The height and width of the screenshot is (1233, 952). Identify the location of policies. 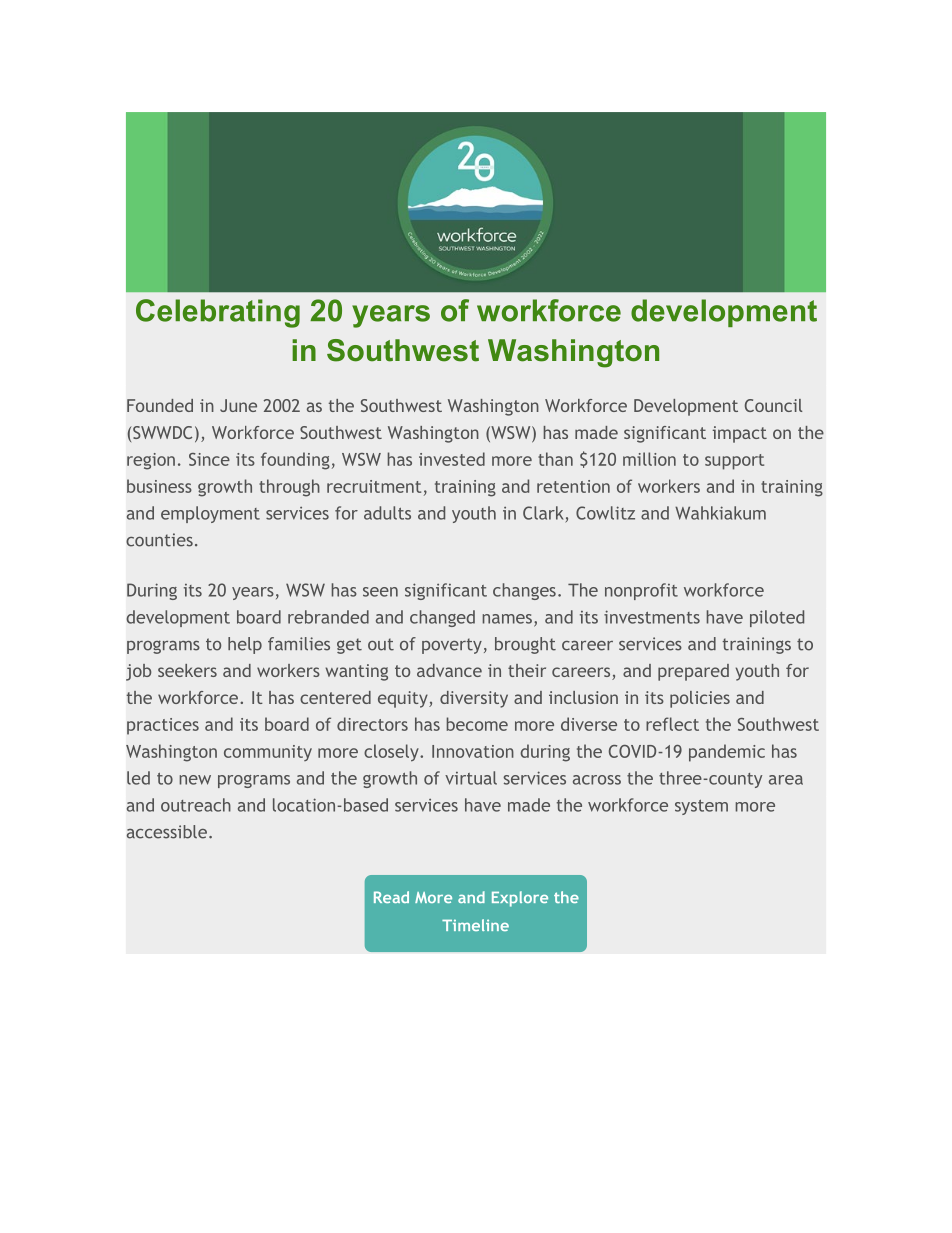
(700, 699).
